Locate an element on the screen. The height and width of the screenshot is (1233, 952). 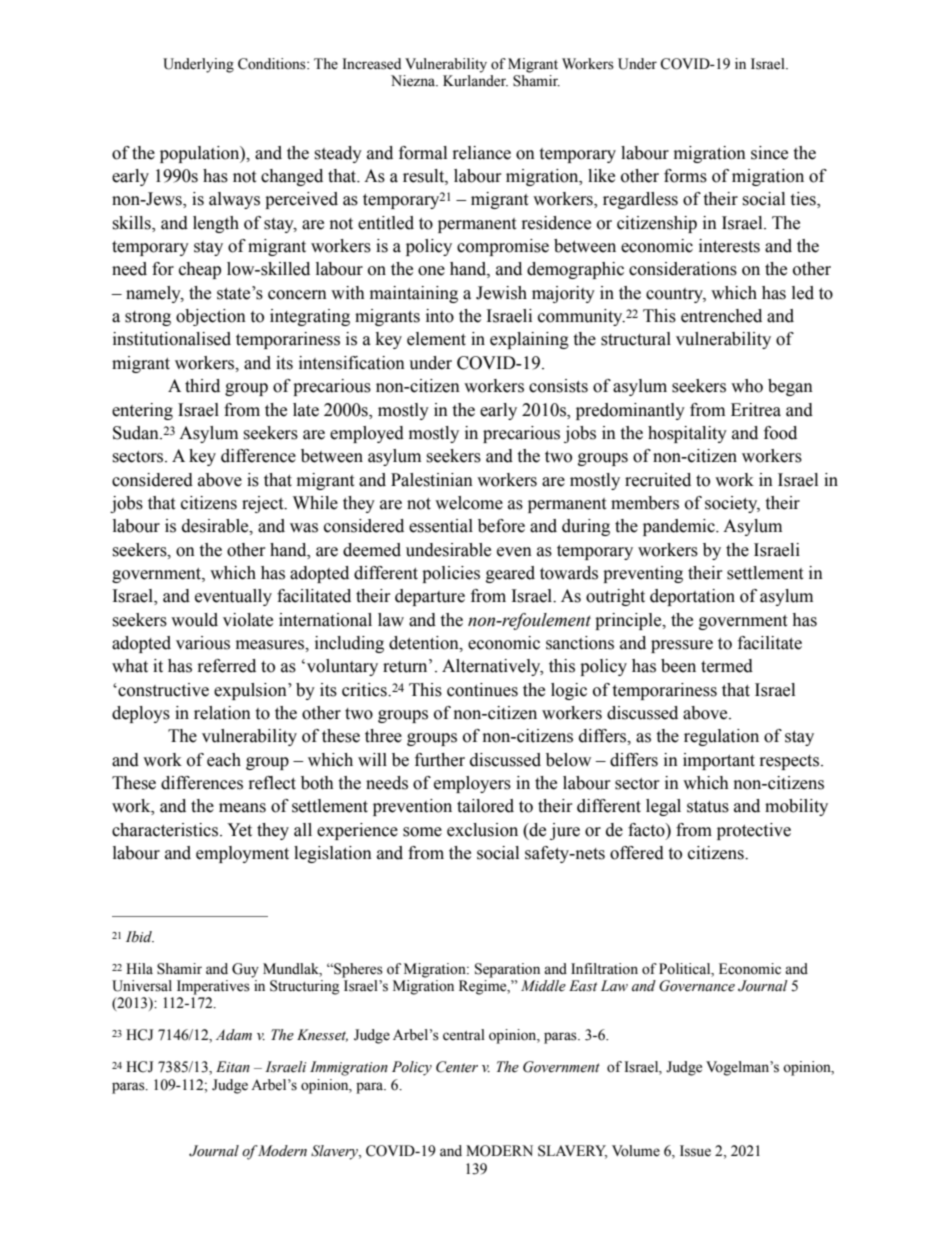
Center is located at coordinates (457, 1067).
